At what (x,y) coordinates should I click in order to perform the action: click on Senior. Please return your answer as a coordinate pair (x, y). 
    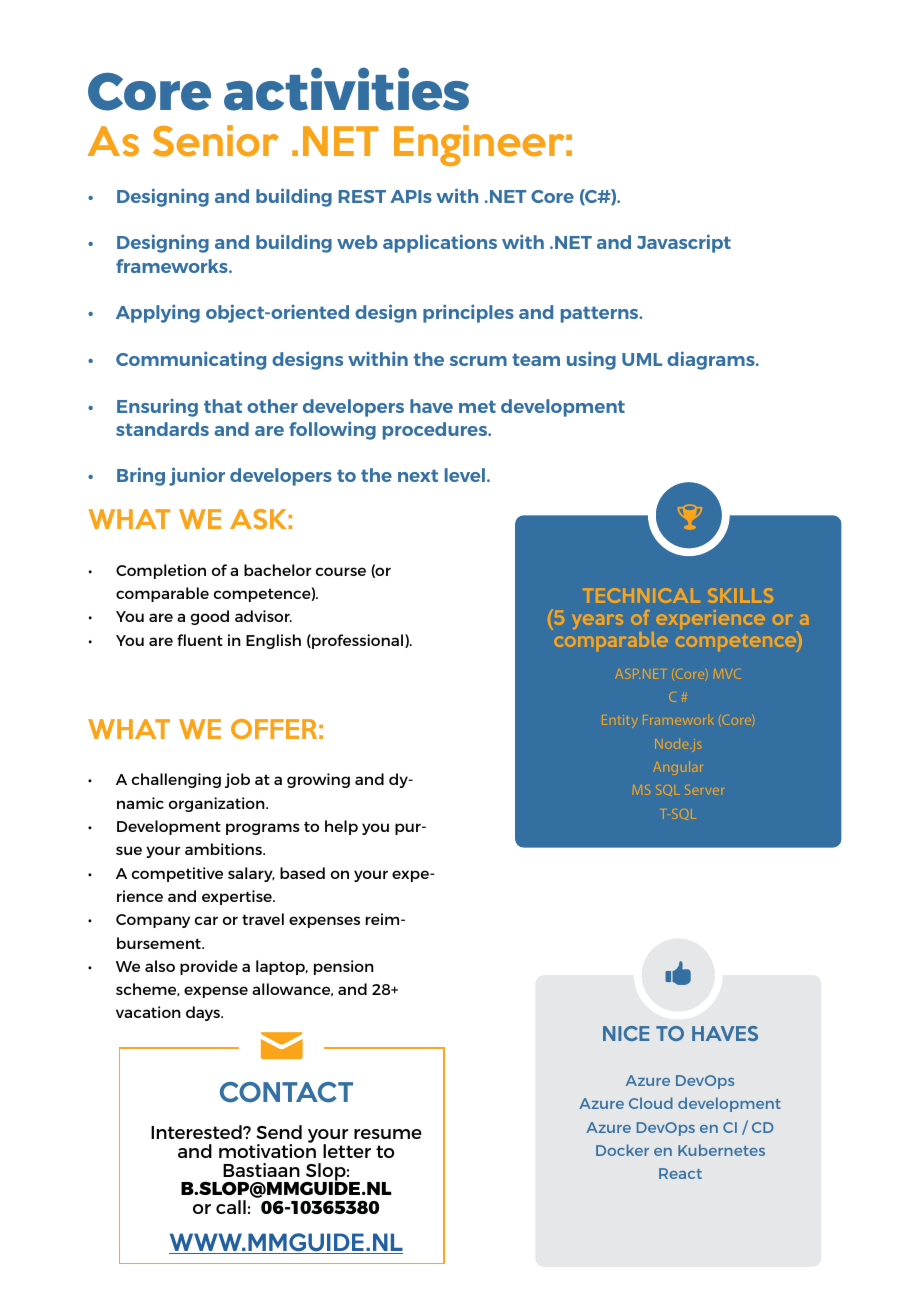
    Looking at the image, I should click on (216, 141).
